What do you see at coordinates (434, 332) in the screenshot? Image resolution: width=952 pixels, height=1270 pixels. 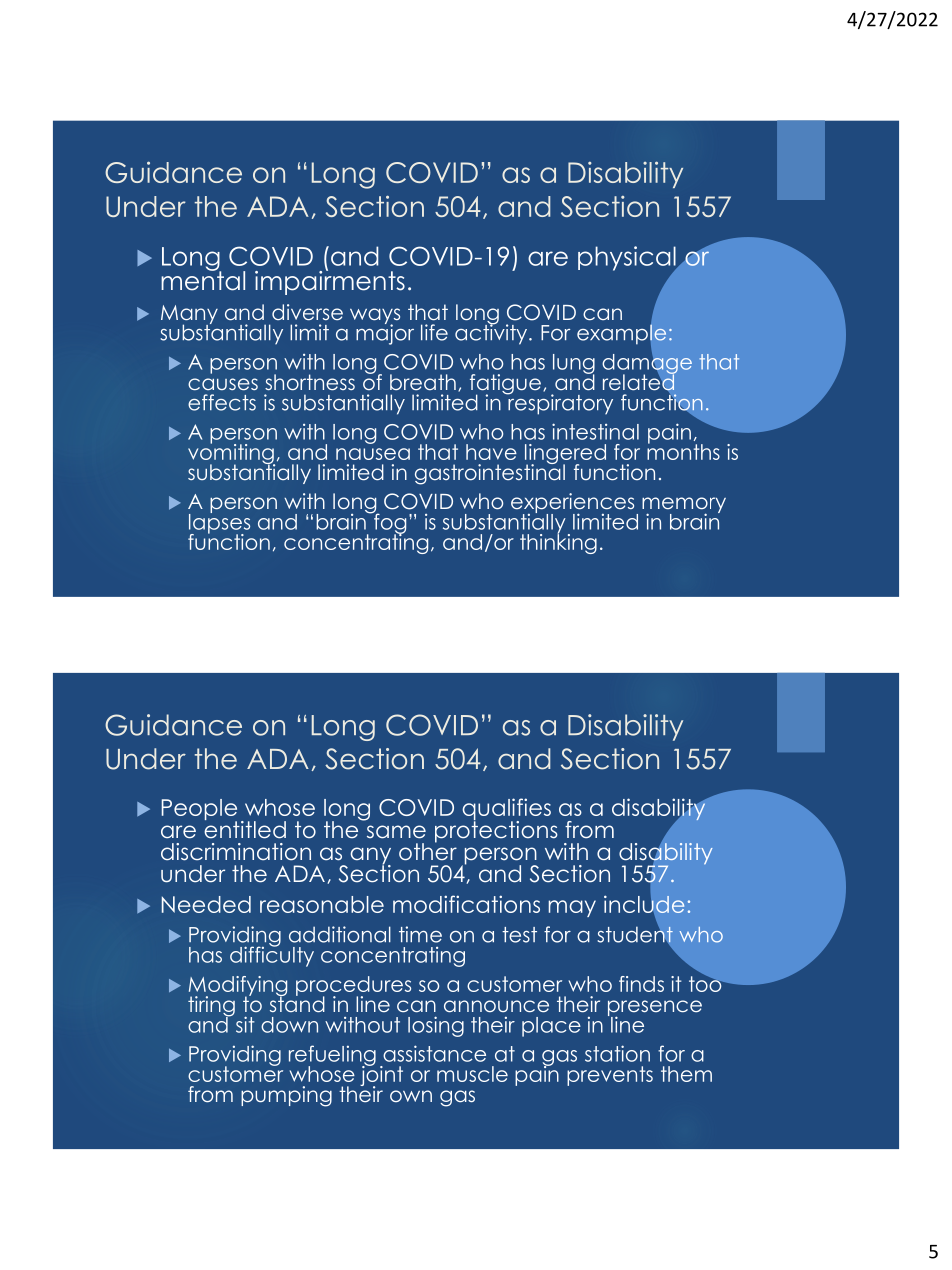 I see `life` at bounding box center [434, 332].
